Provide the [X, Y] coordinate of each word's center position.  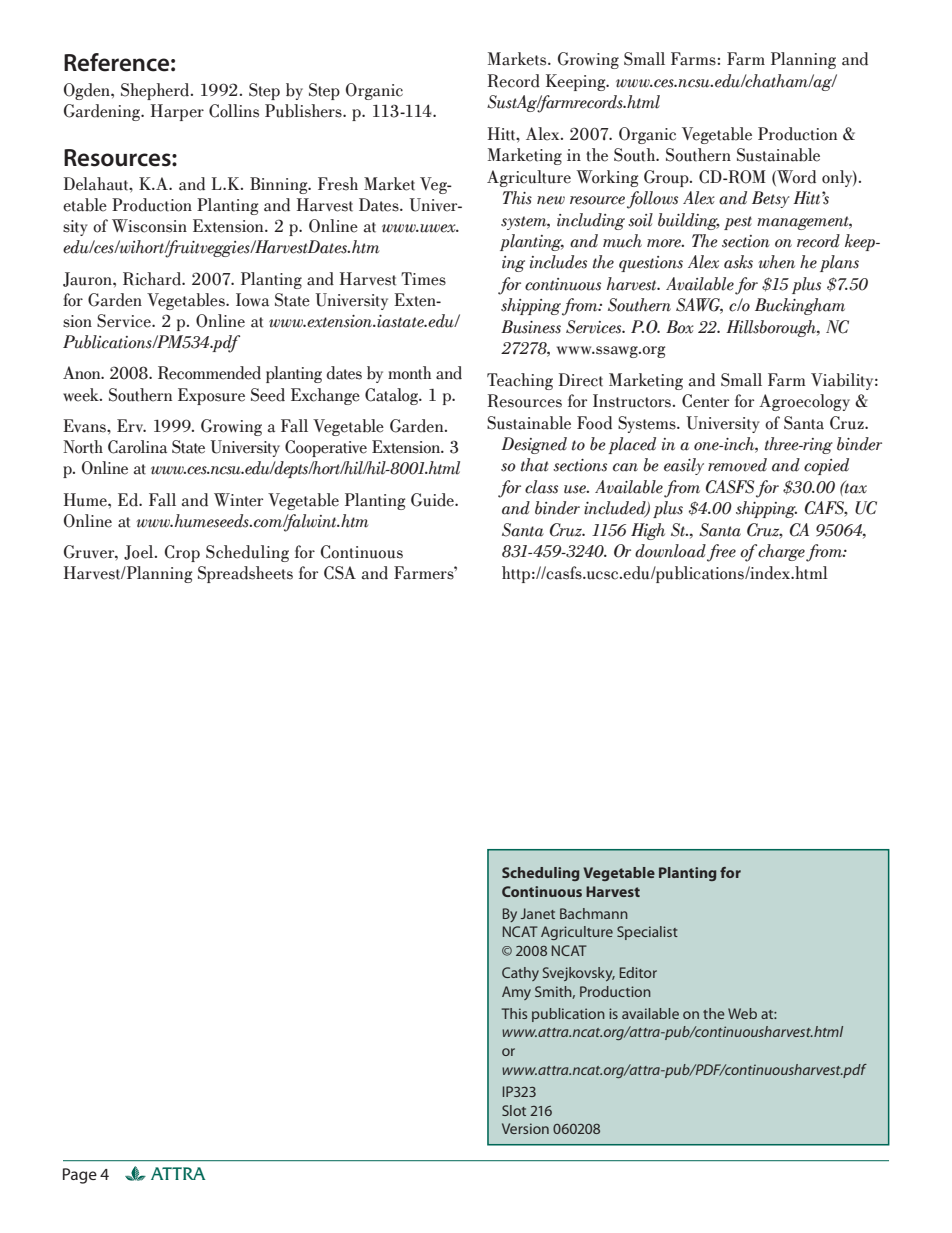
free [721, 553]
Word [795, 177]
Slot [514, 1110]
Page [80, 1176]
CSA [340, 573]
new [551, 200]
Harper [177, 112]
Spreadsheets [245, 574]
